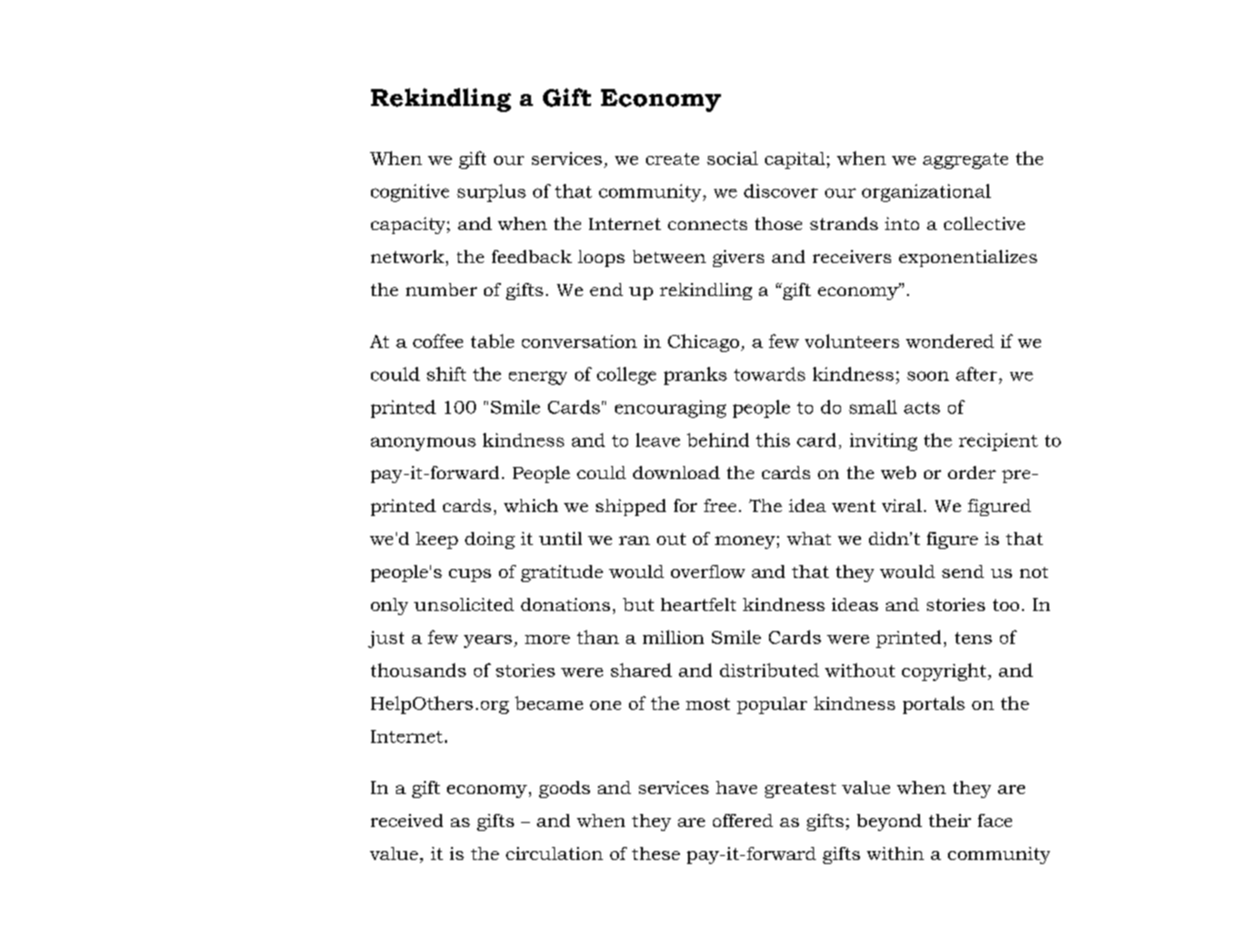 Image resolution: width=1233 pixels, height=952 pixels. I want to click on offered, so click(743, 820).
